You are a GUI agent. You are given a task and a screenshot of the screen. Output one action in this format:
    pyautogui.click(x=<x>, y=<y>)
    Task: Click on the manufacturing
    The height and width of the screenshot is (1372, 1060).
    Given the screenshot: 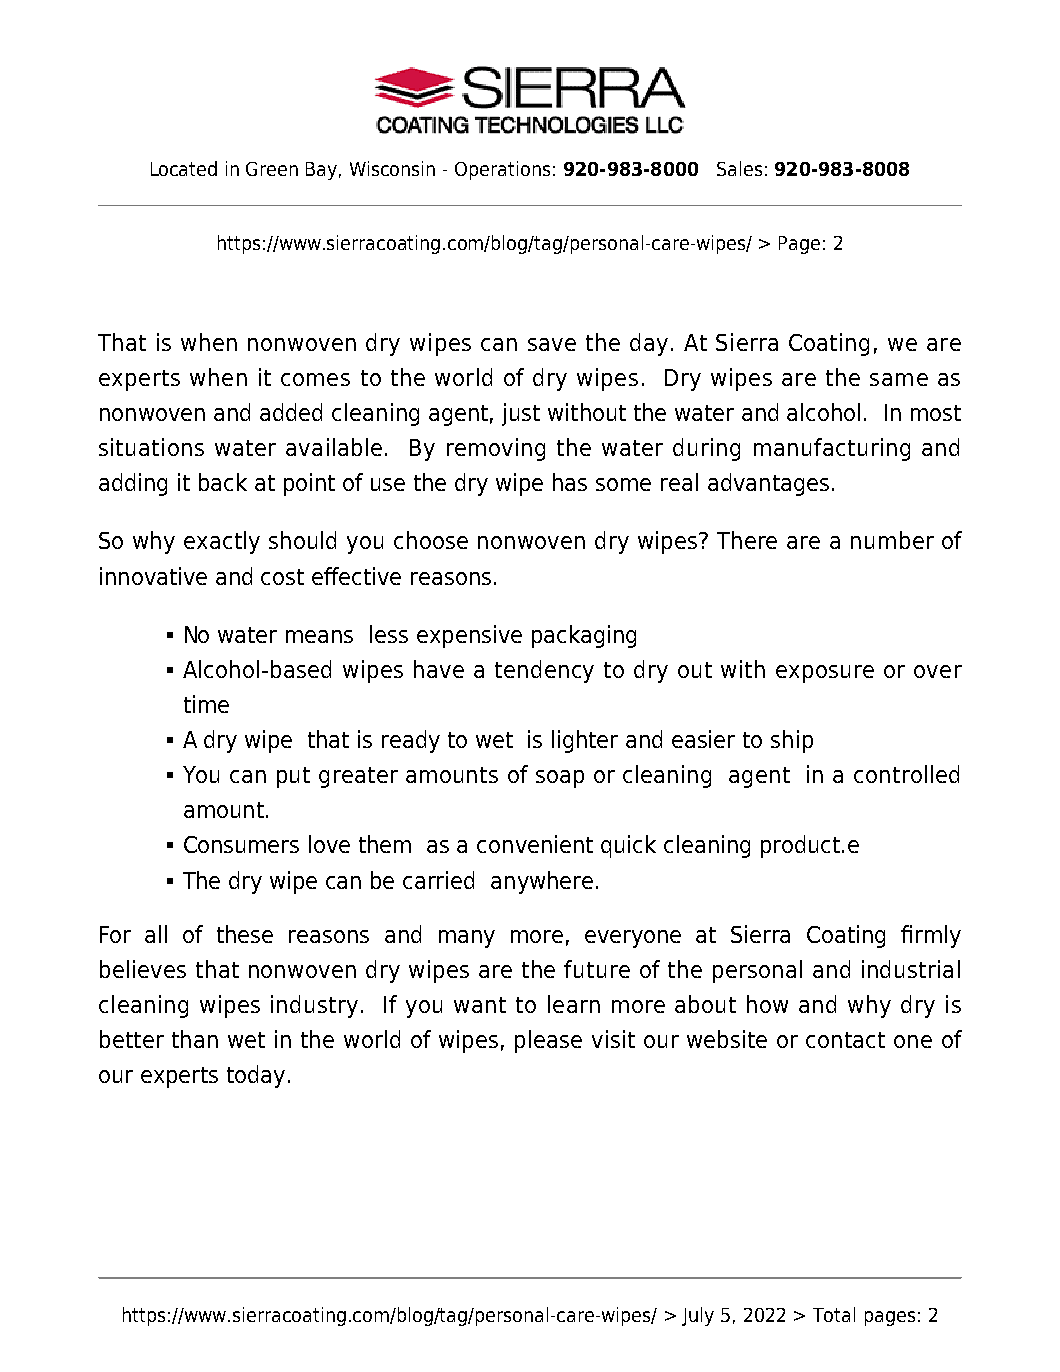 What is the action you would take?
    pyautogui.click(x=832, y=449)
